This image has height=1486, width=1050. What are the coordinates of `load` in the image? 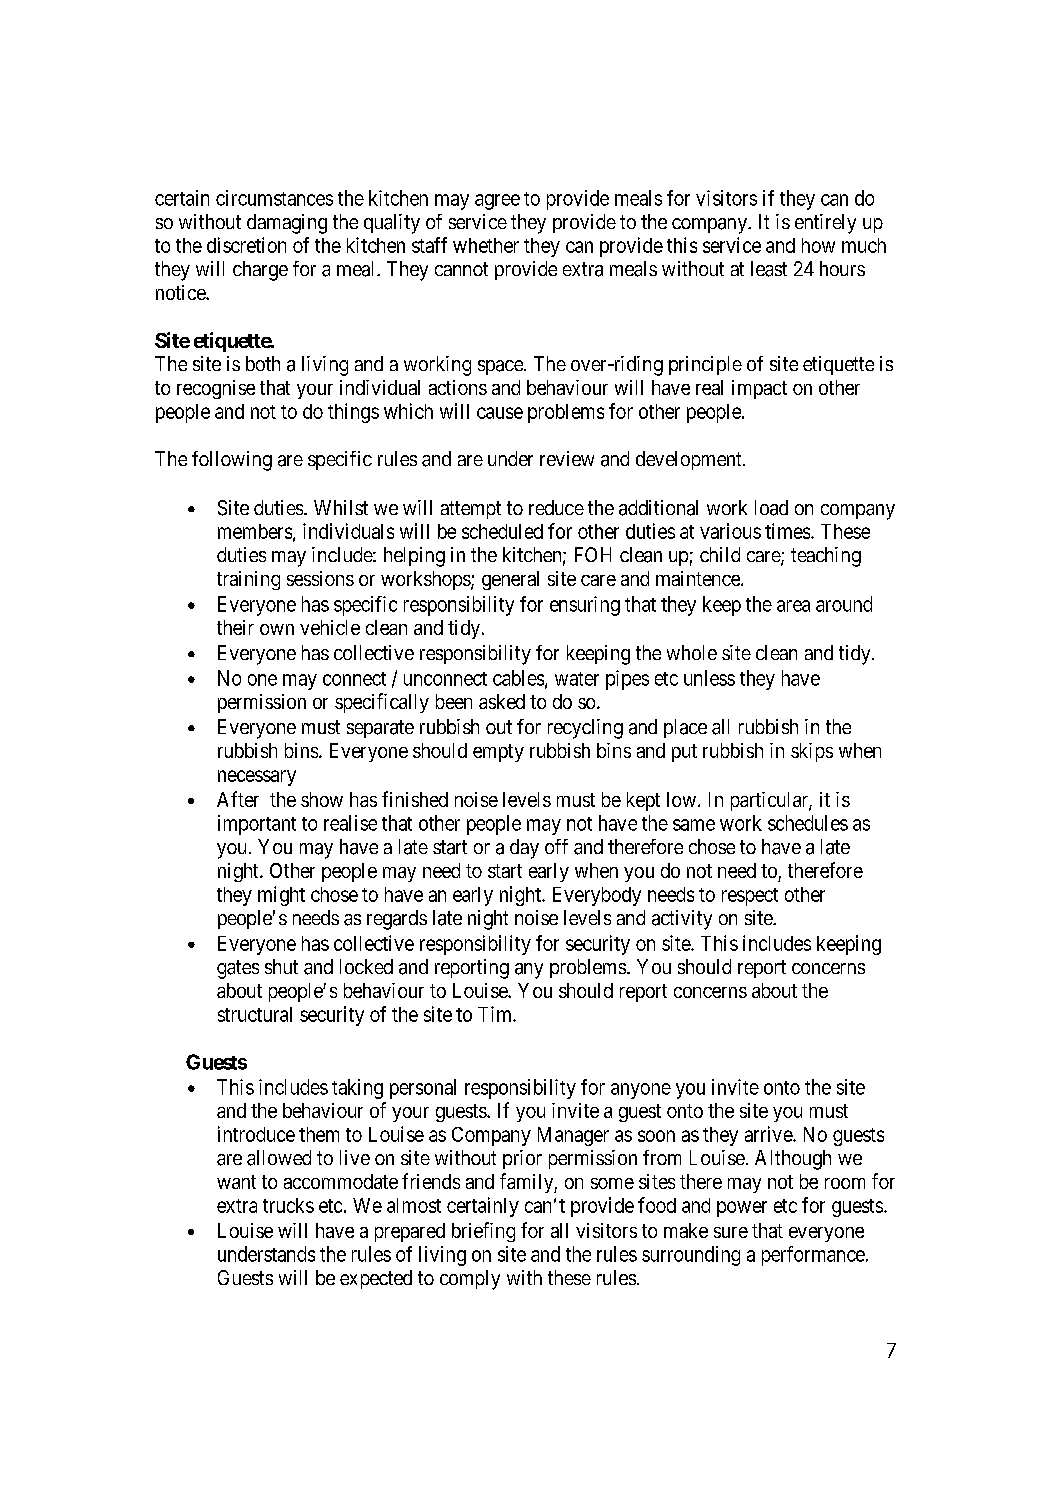 It's located at (771, 508).
